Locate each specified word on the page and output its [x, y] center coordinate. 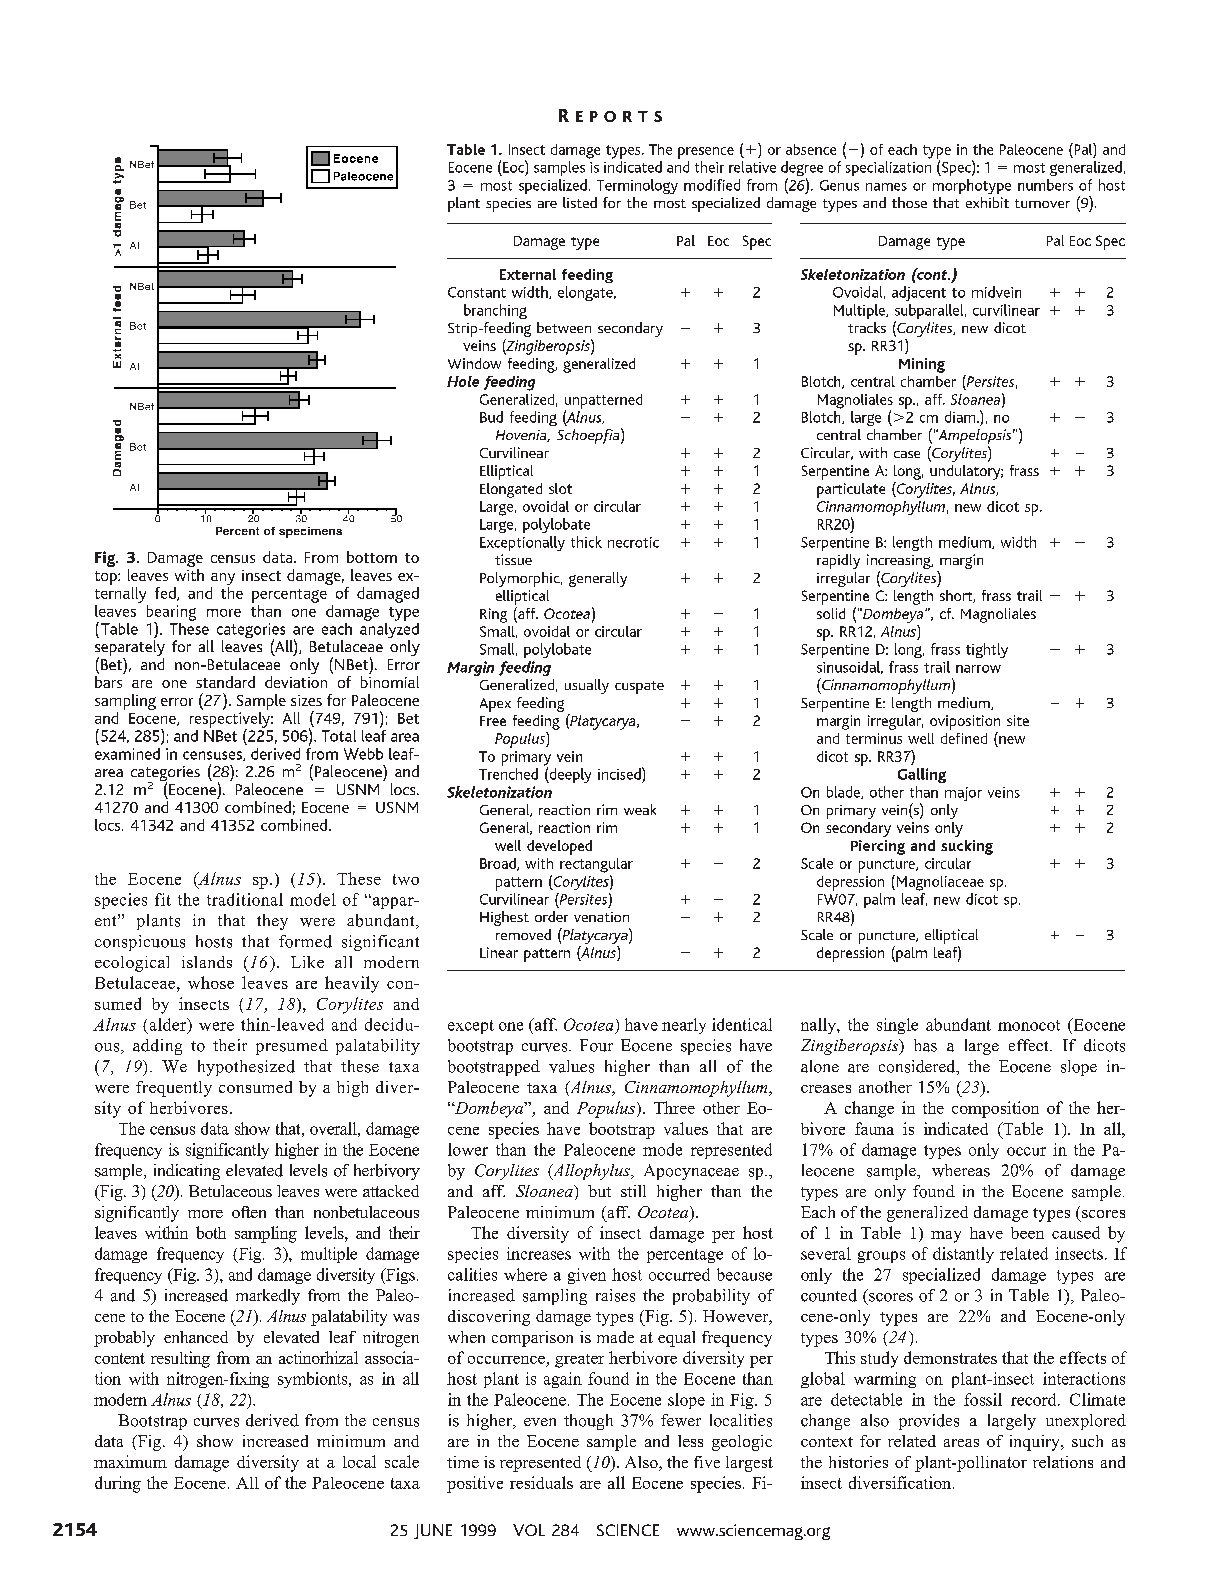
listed [580, 202]
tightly [987, 650]
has [925, 1045]
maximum [130, 1461]
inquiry [1036, 1443]
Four [596, 1045]
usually [587, 686]
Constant [477, 292]
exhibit [987, 202]
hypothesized [246, 1068]
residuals [541, 1482]
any [223, 579]
